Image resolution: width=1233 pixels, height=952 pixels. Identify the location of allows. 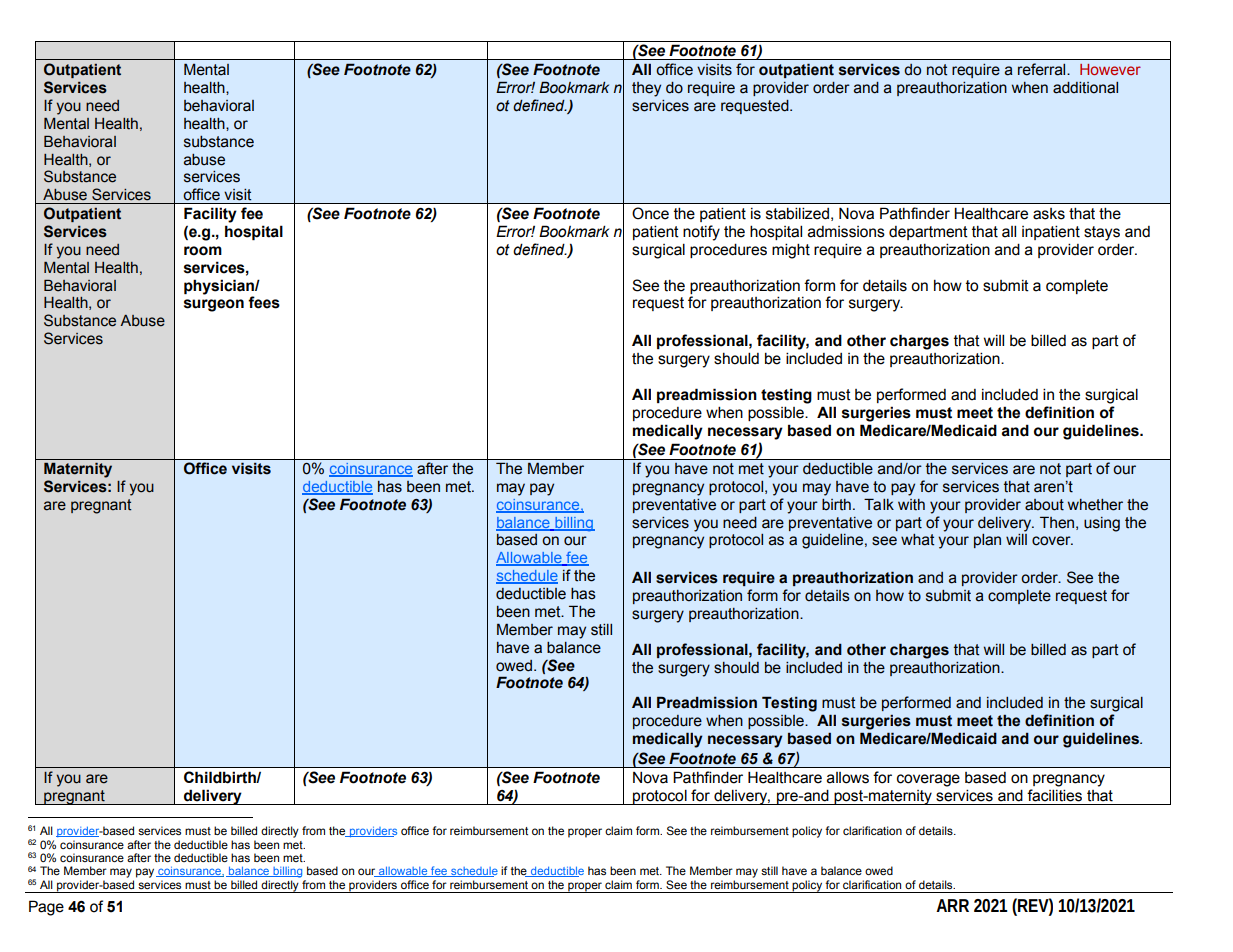
(848, 778).
